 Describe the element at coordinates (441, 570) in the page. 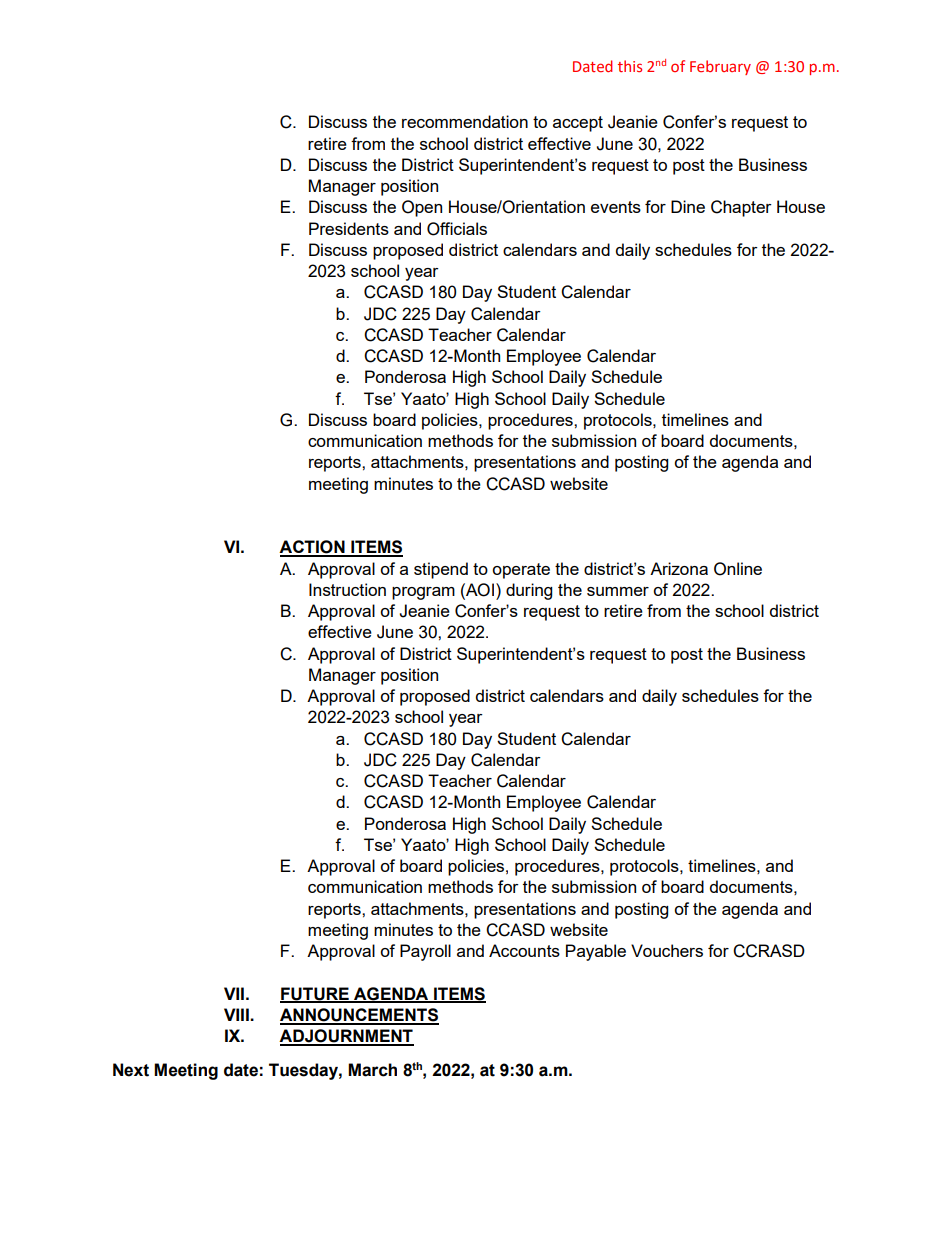

I see `stipend` at that location.
